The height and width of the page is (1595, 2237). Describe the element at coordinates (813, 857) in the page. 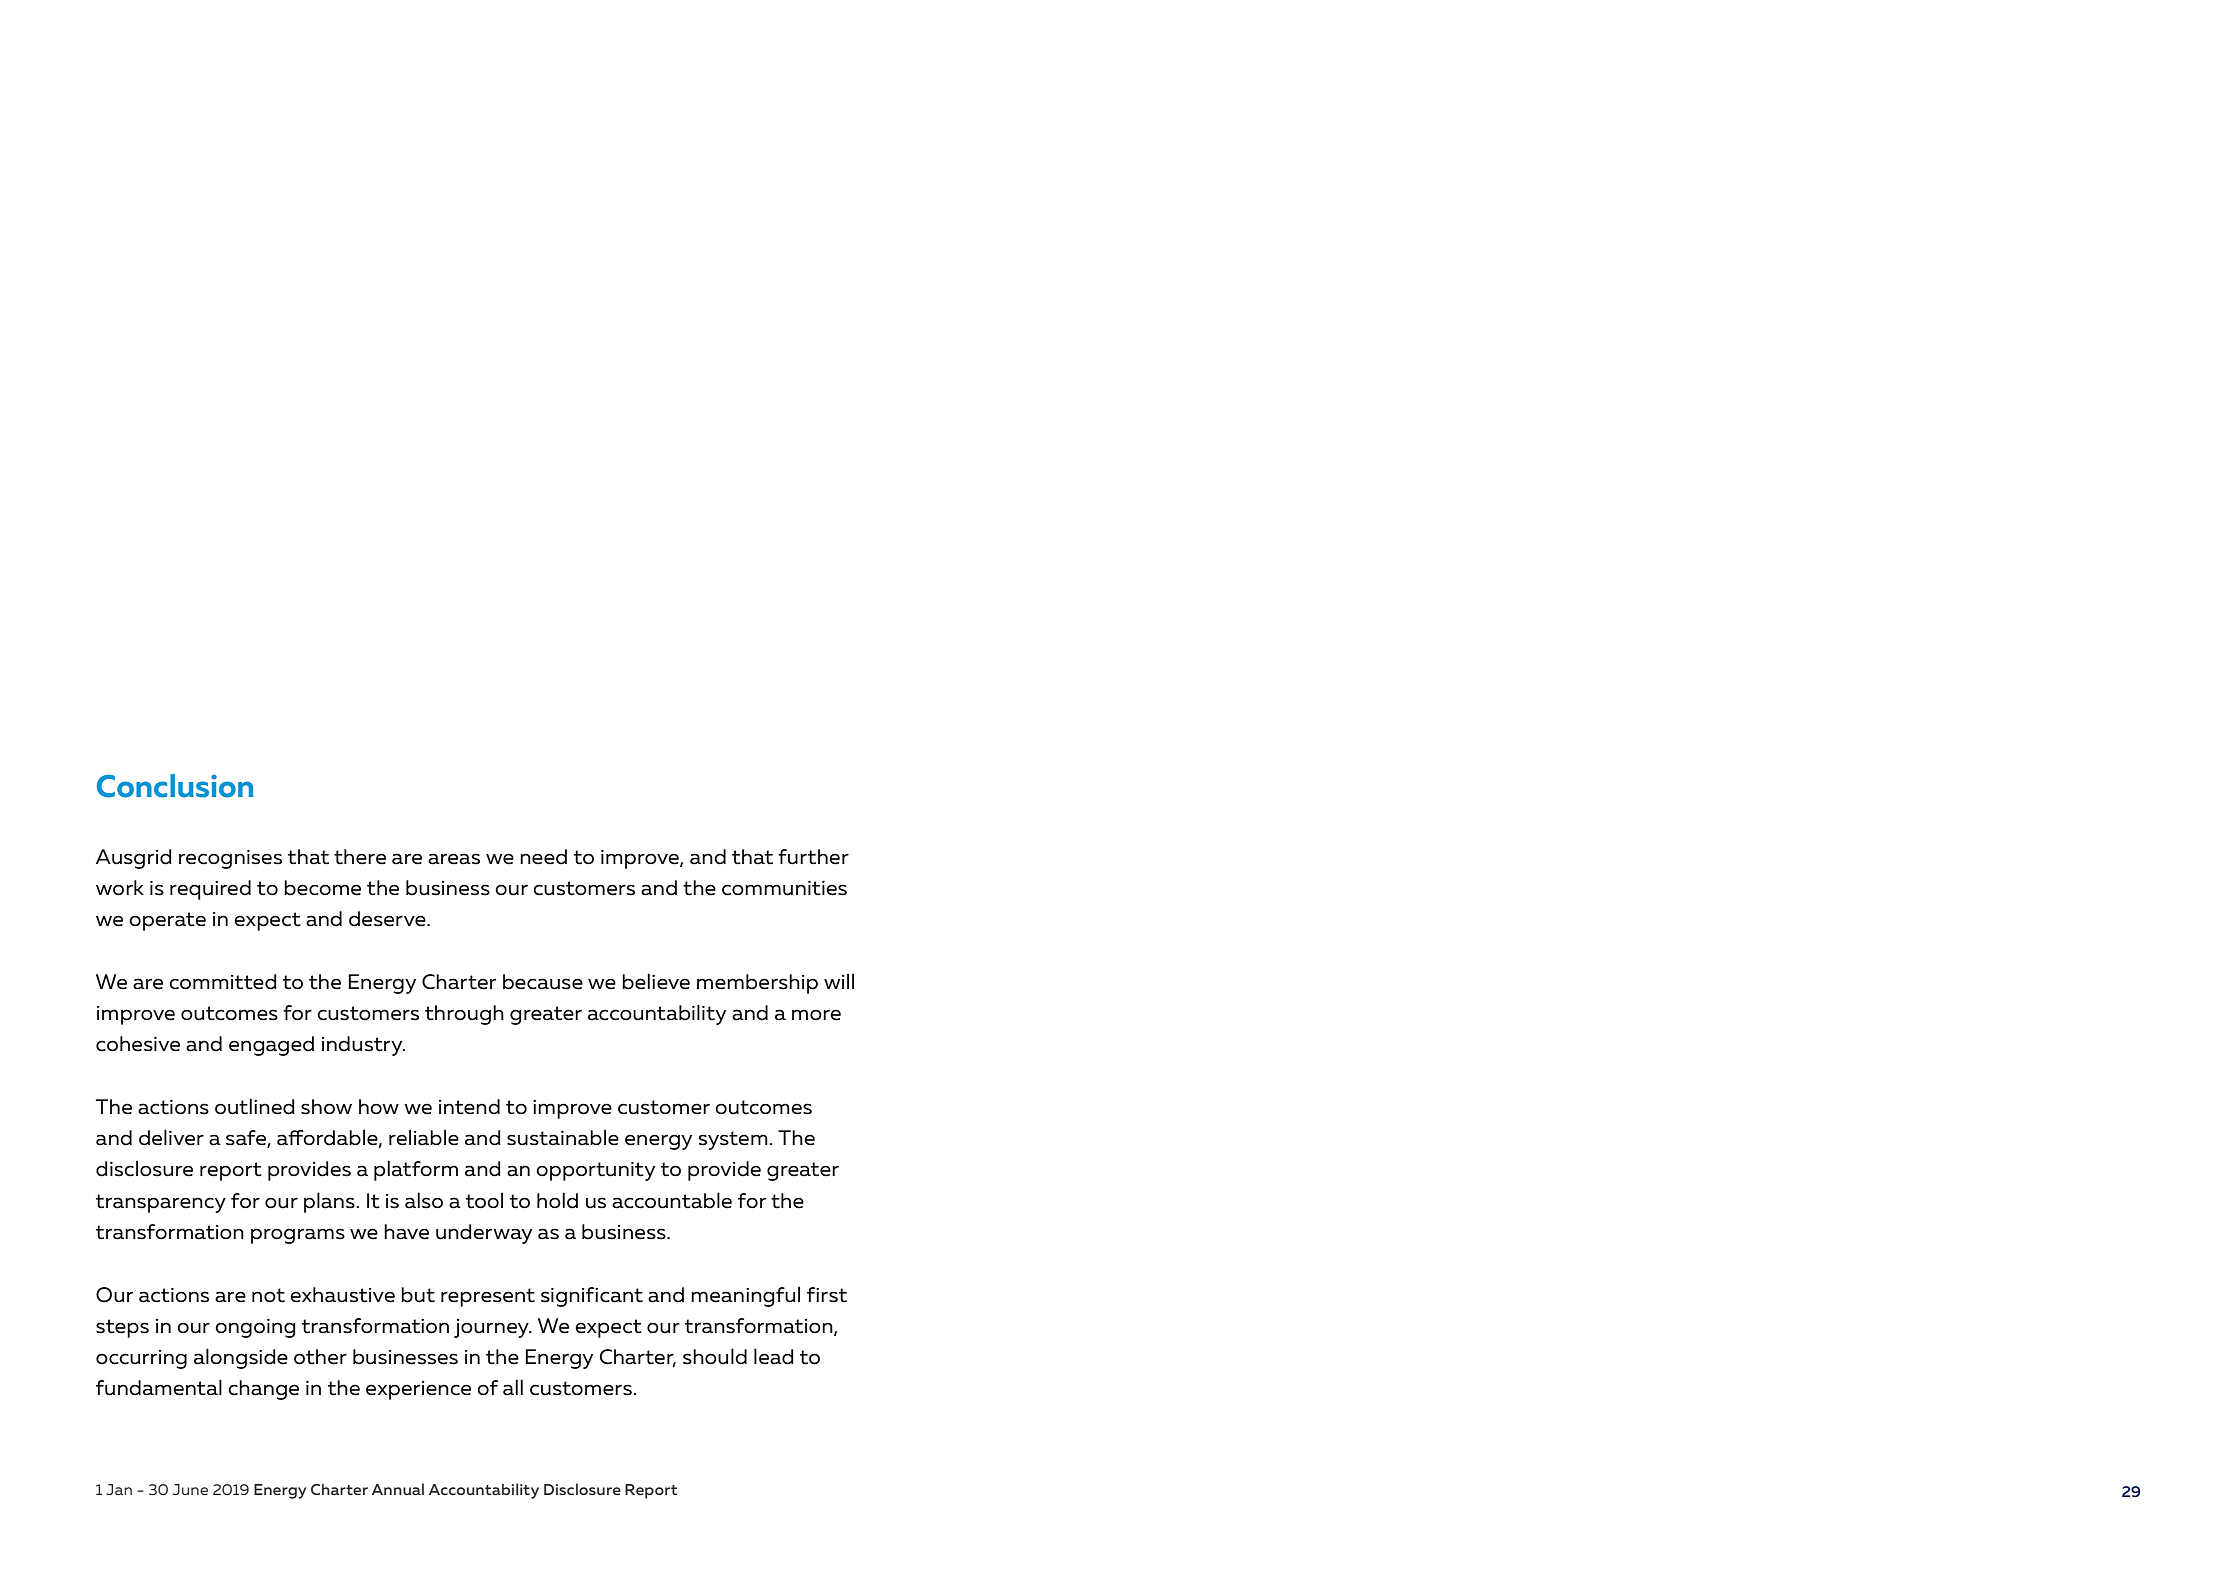

I see `further` at that location.
